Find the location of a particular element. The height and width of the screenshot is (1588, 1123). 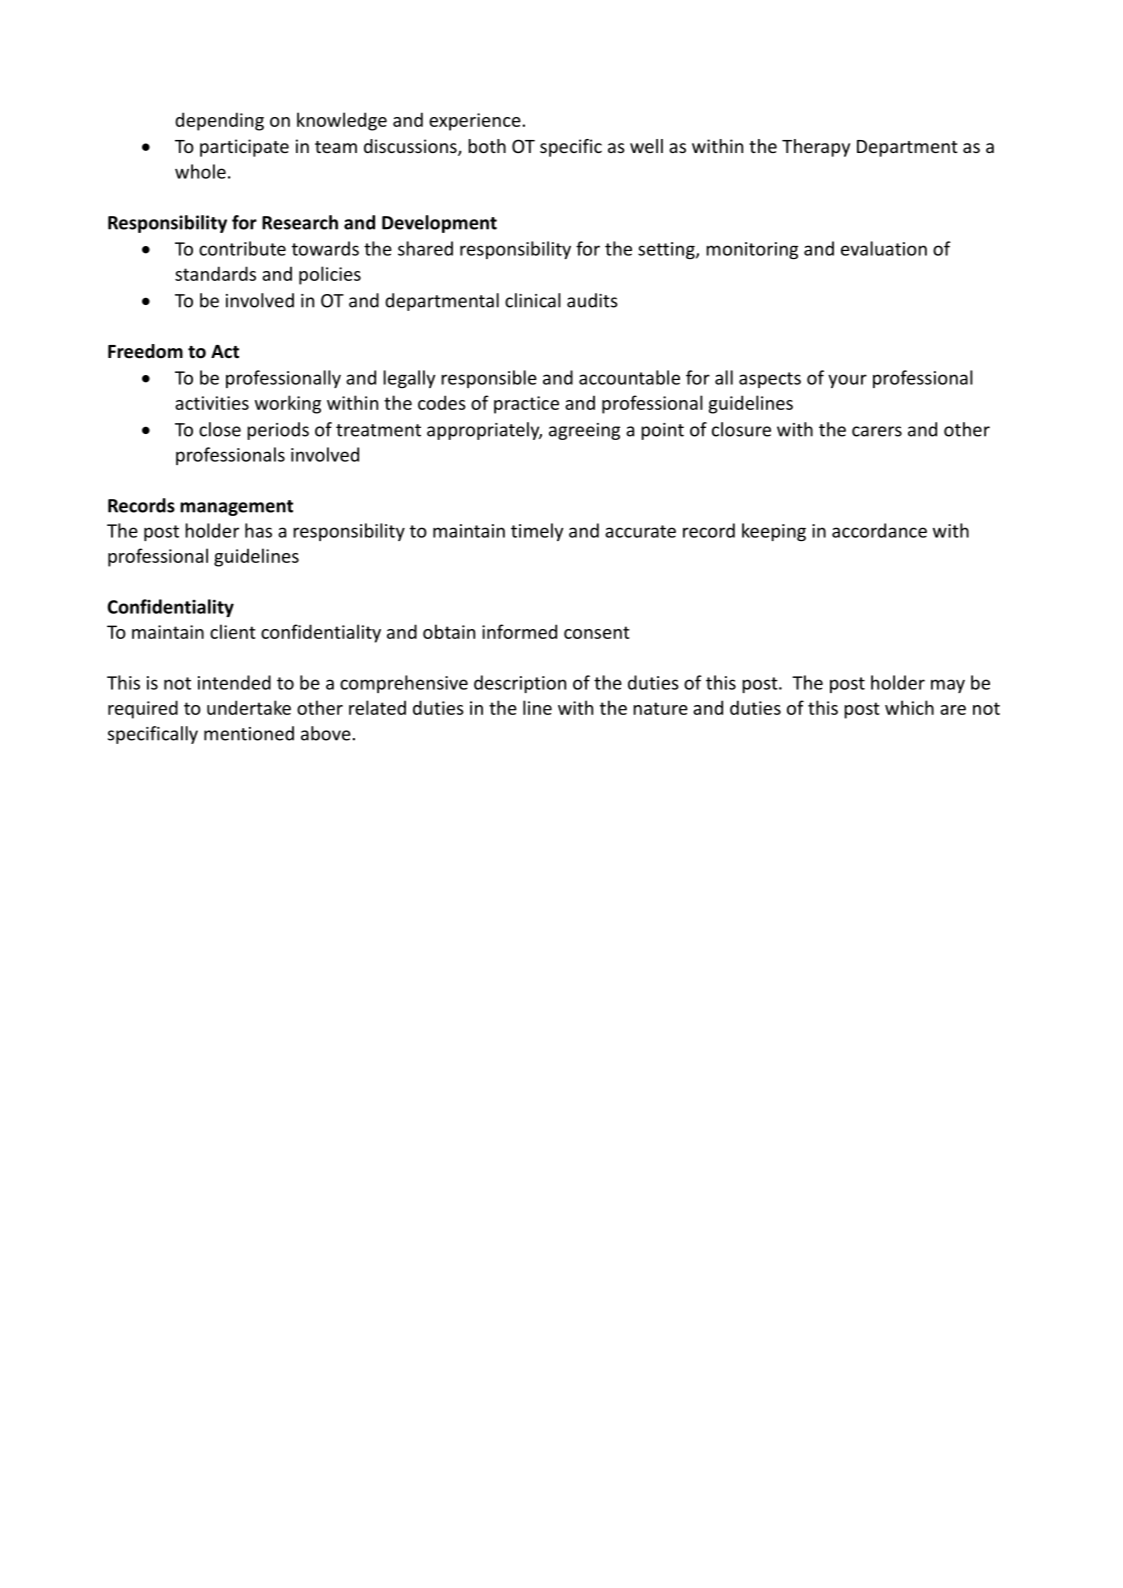

both is located at coordinates (487, 146).
